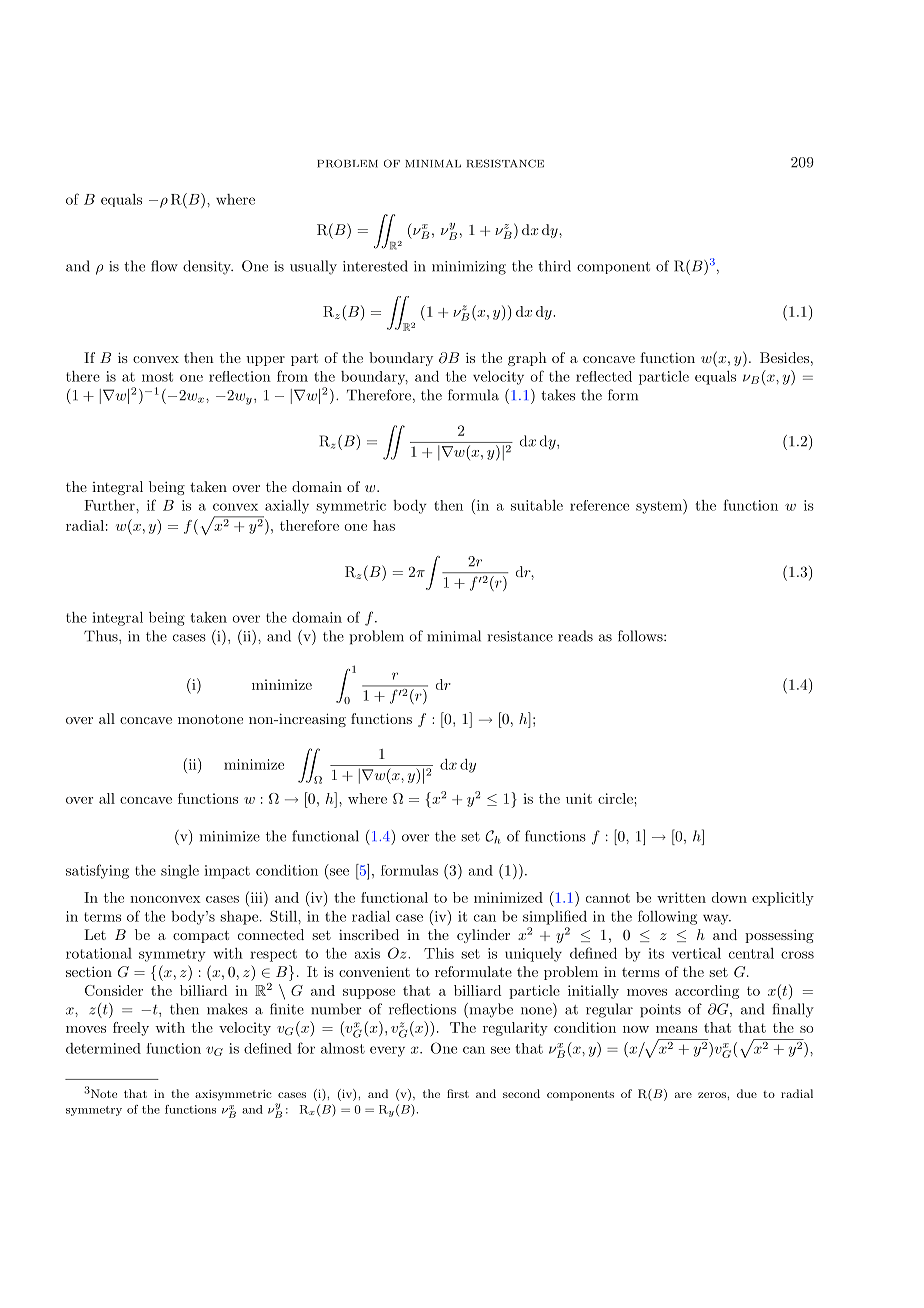  Describe the element at coordinates (210, 719) in the document. I see `monotone` at that location.
